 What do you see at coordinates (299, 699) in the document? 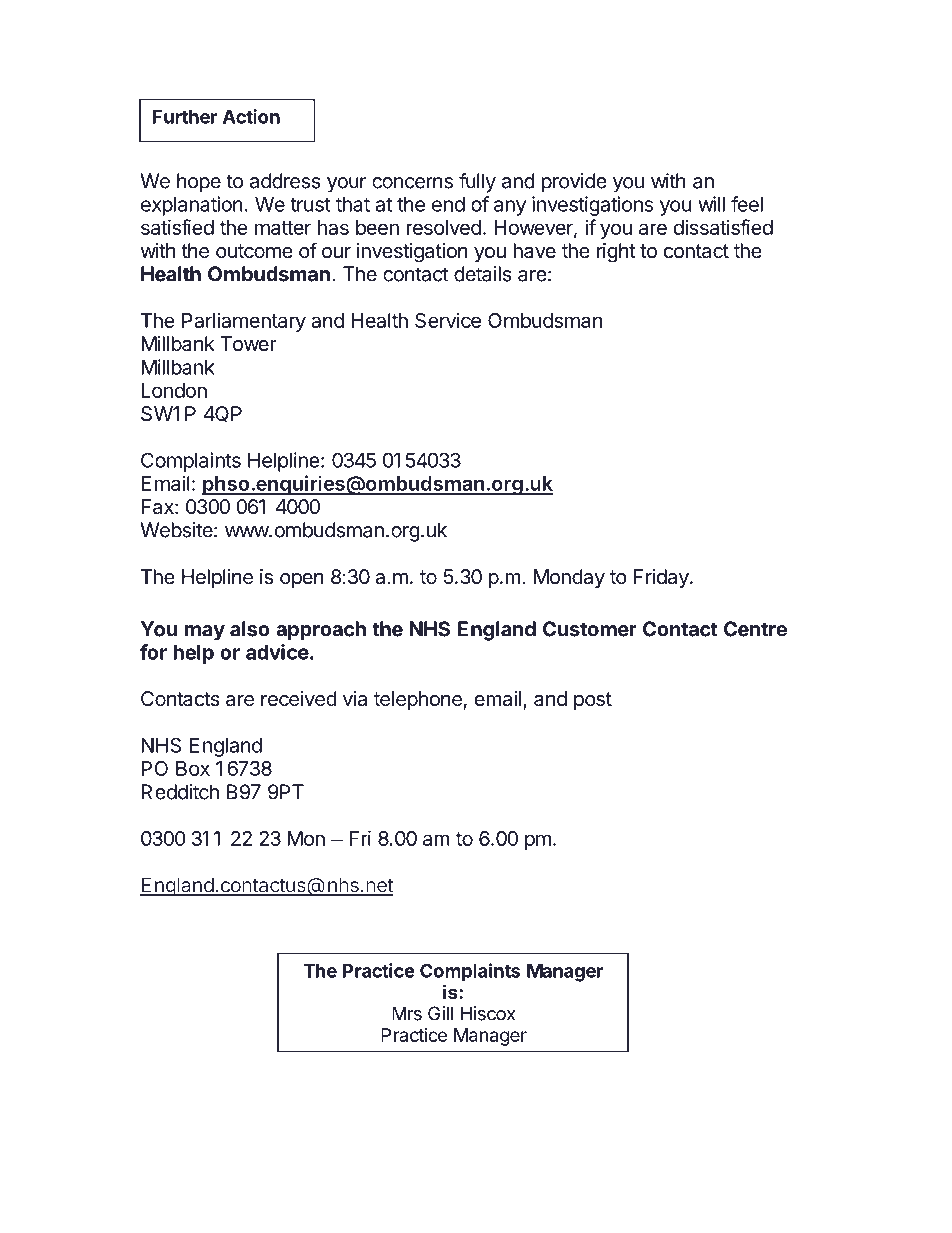
I see `received` at bounding box center [299, 699].
